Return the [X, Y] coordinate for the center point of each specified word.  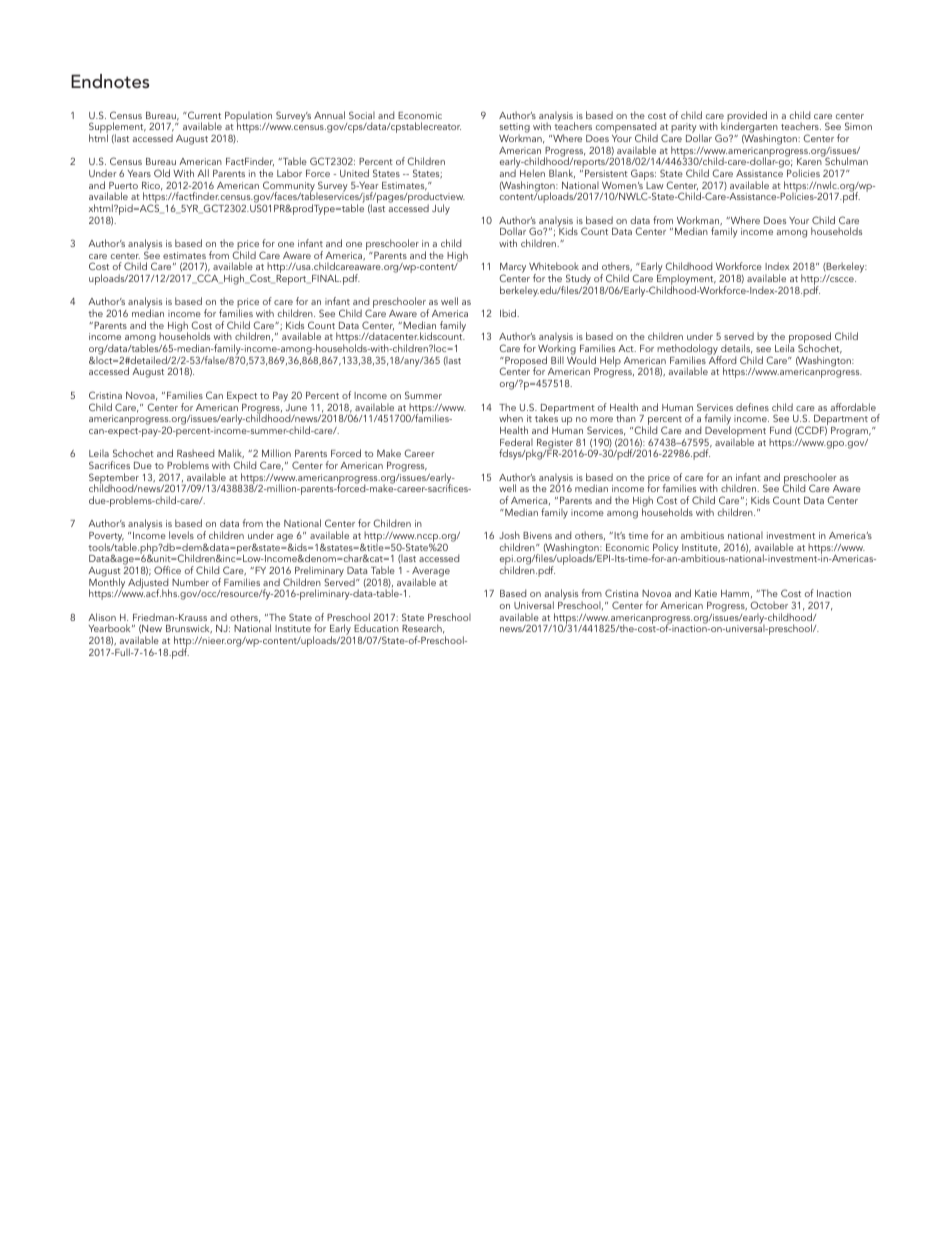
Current [203, 115]
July [441, 209]
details [737, 349]
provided [746, 117]
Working [557, 351]
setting [514, 129]
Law [654, 185]
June [295, 406]
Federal [516, 442]
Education [376, 628]
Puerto [123, 185]
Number [190, 582]
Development [735, 432]
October [769, 605]
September [114, 479]
